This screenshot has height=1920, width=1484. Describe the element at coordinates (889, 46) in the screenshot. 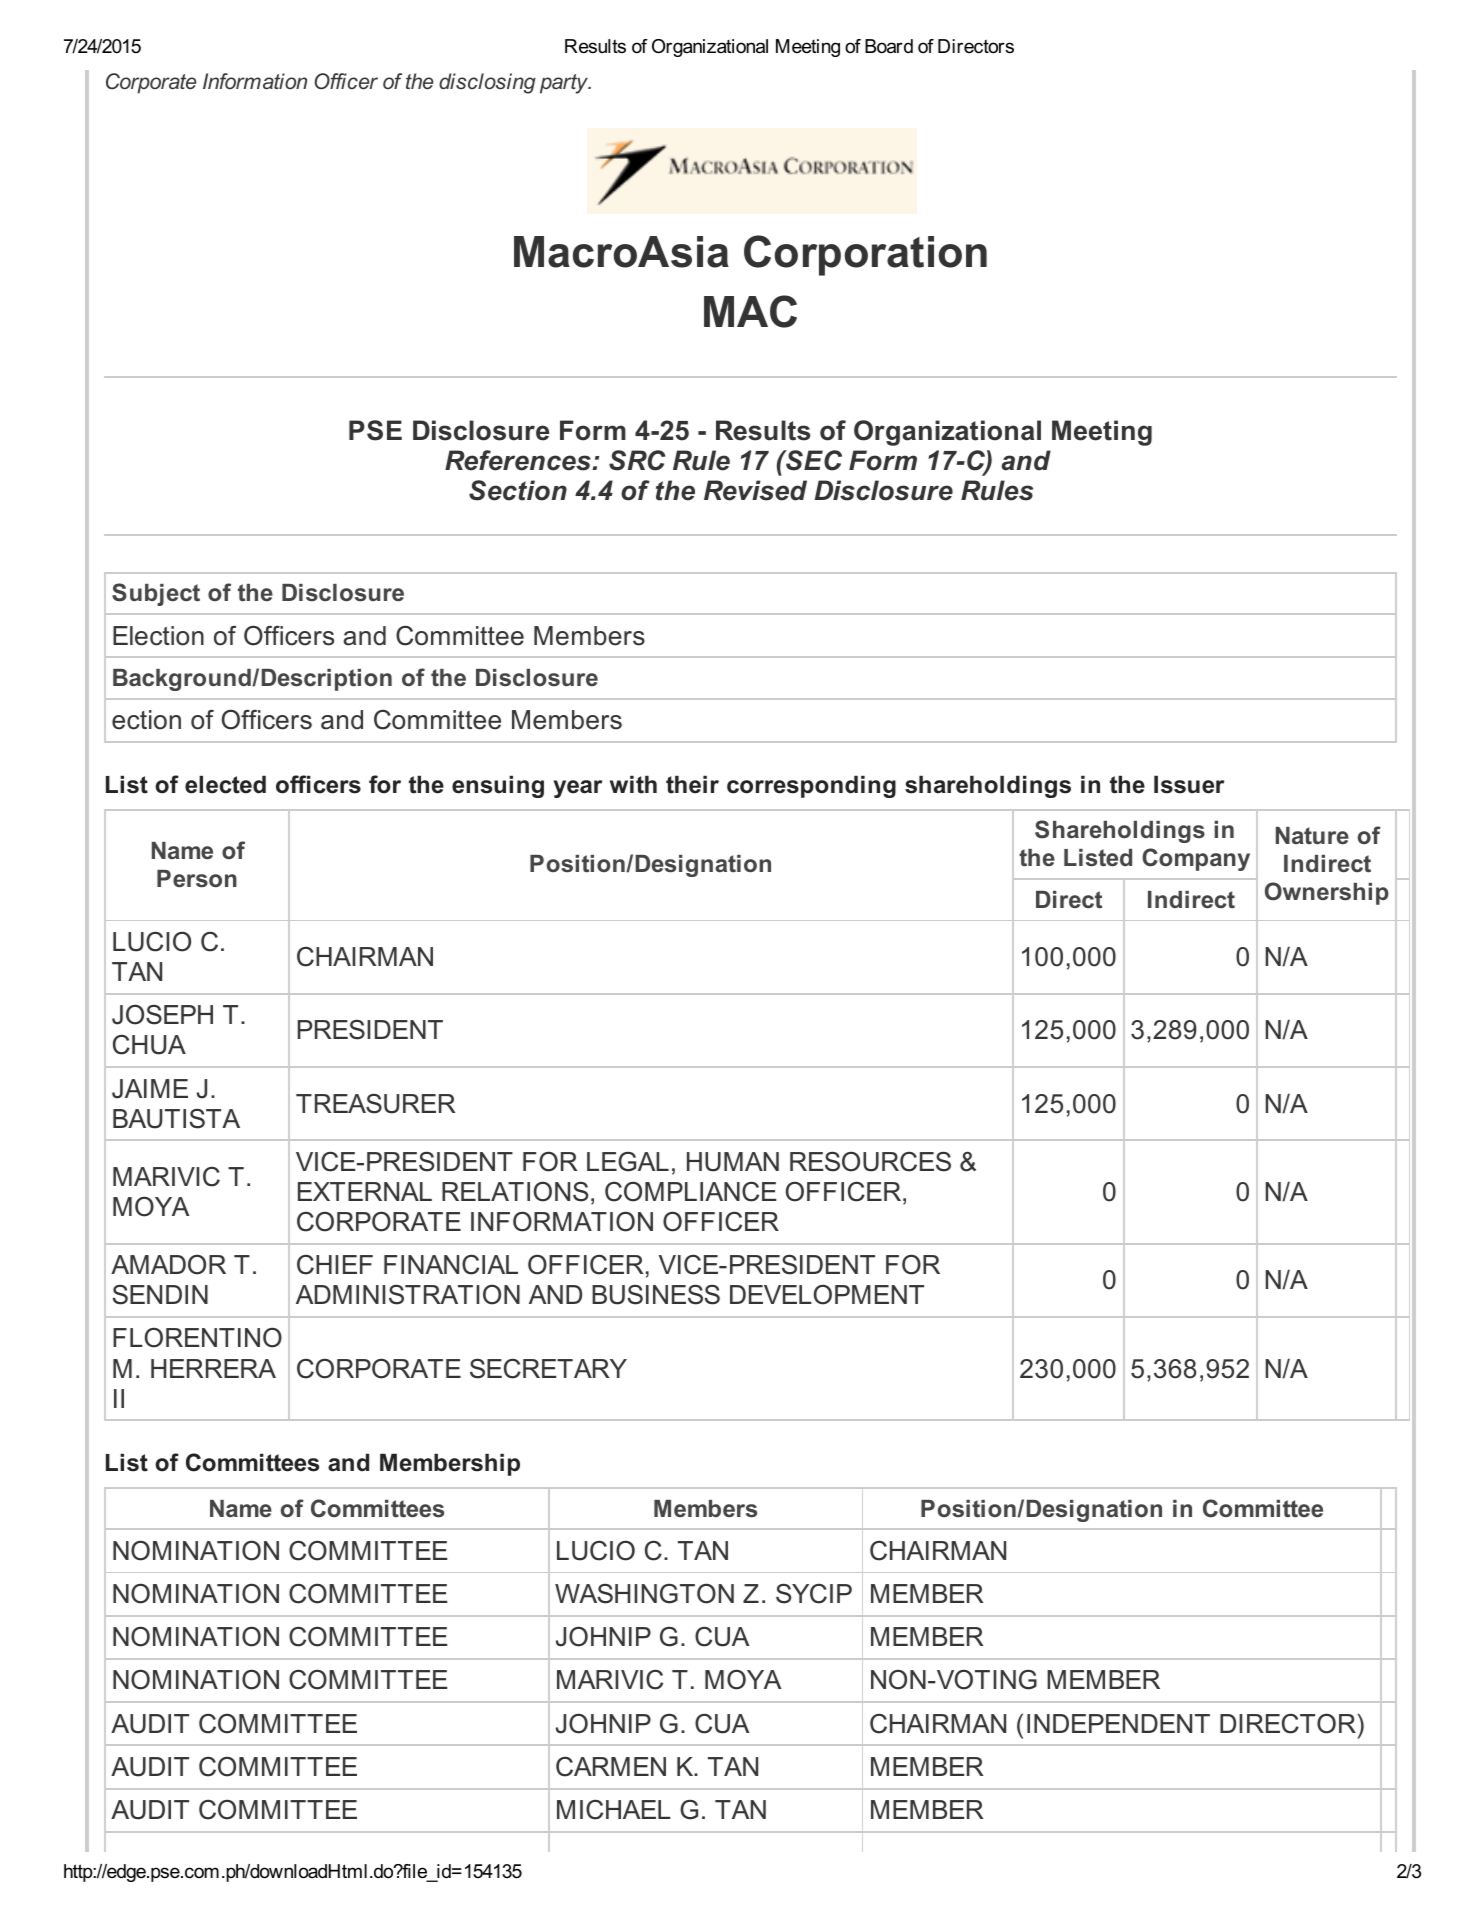

I see `Board` at that location.
